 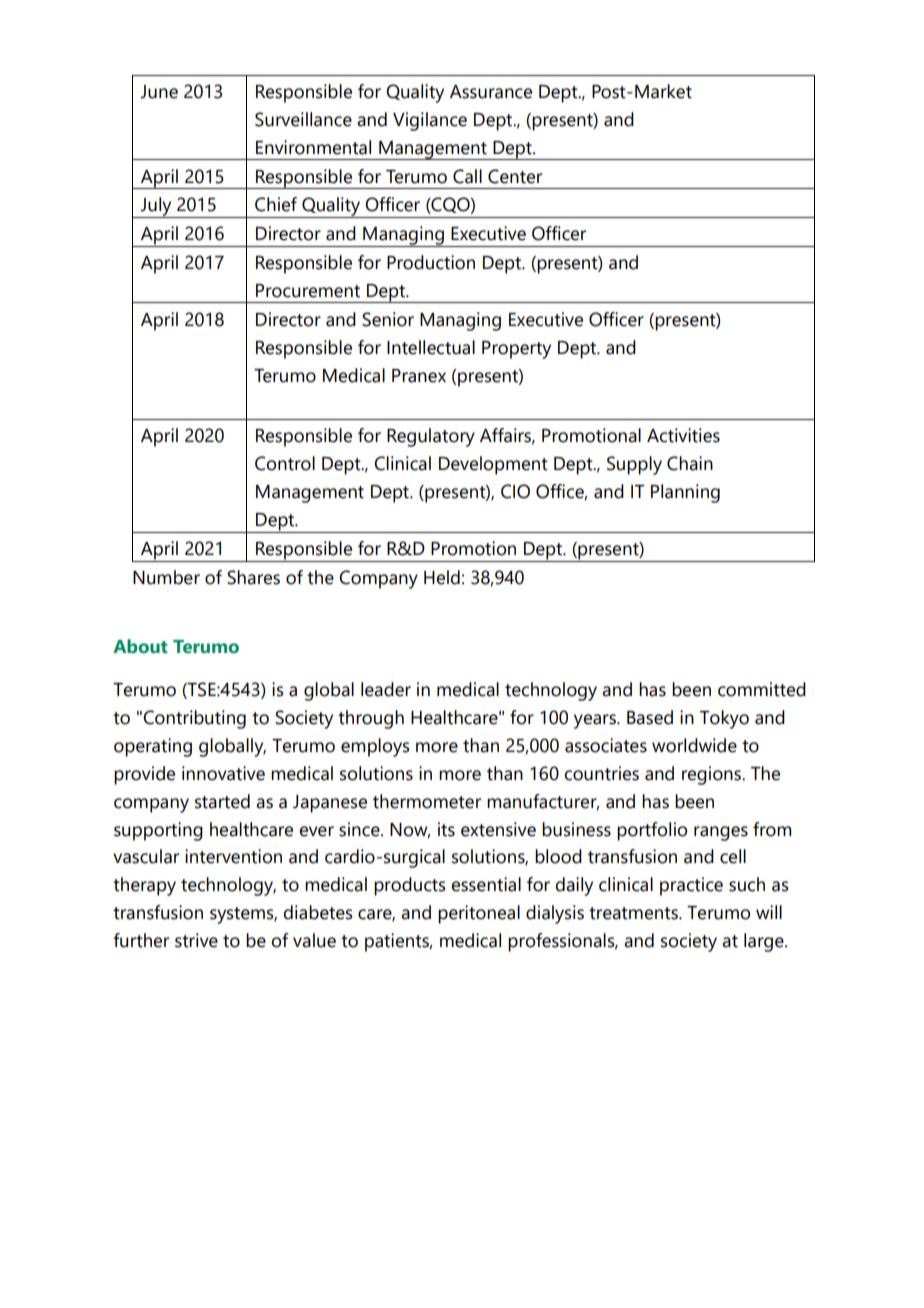 I want to click on CIO, so click(x=515, y=491).
